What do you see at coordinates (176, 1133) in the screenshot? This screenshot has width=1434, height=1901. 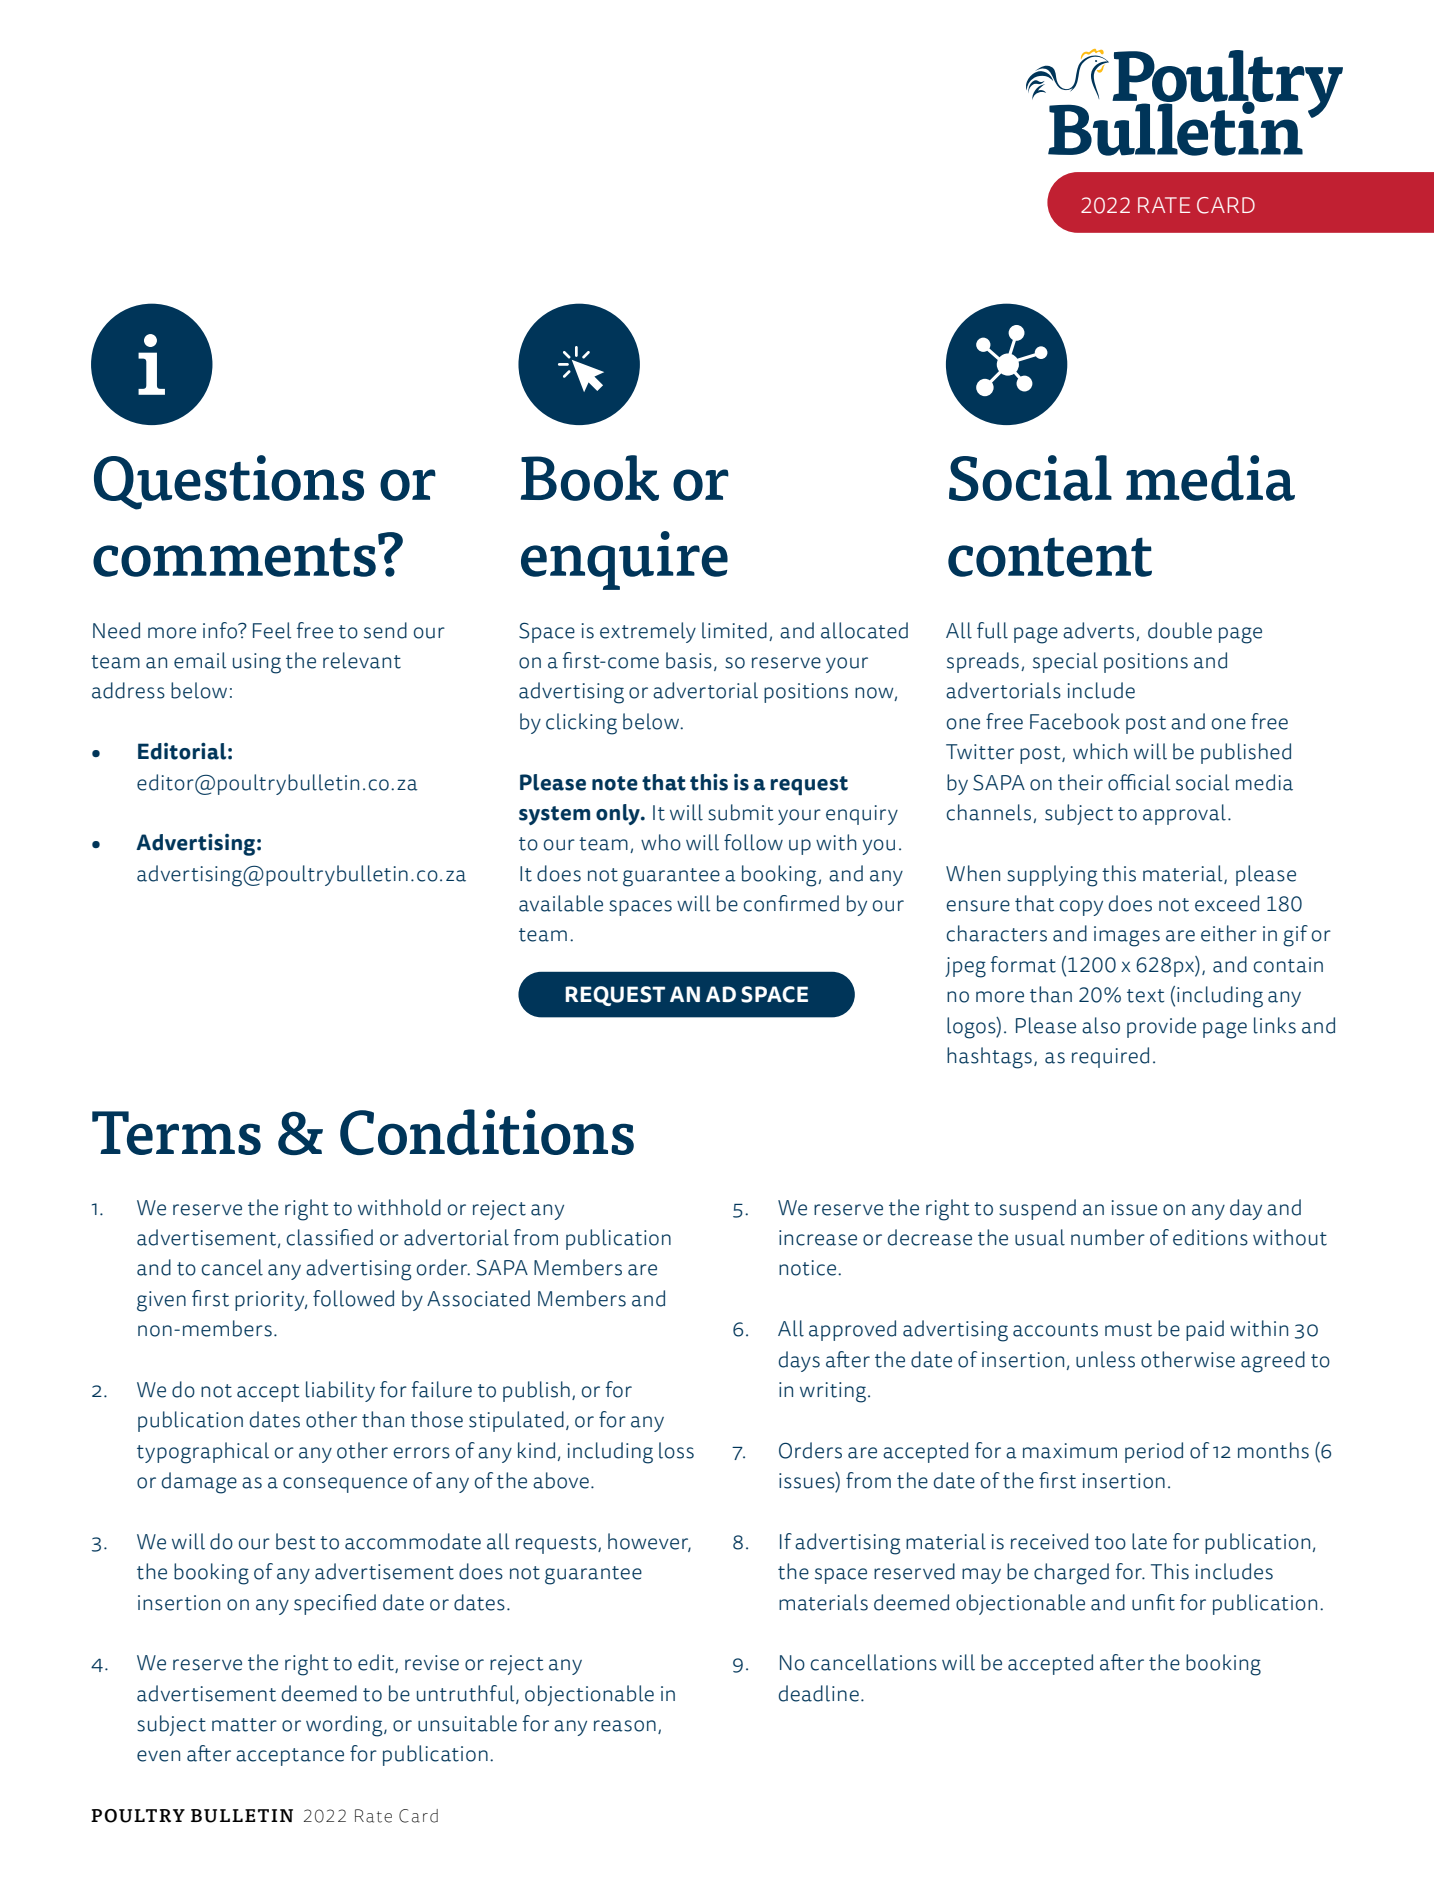 I see `Terms` at bounding box center [176, 1133].
